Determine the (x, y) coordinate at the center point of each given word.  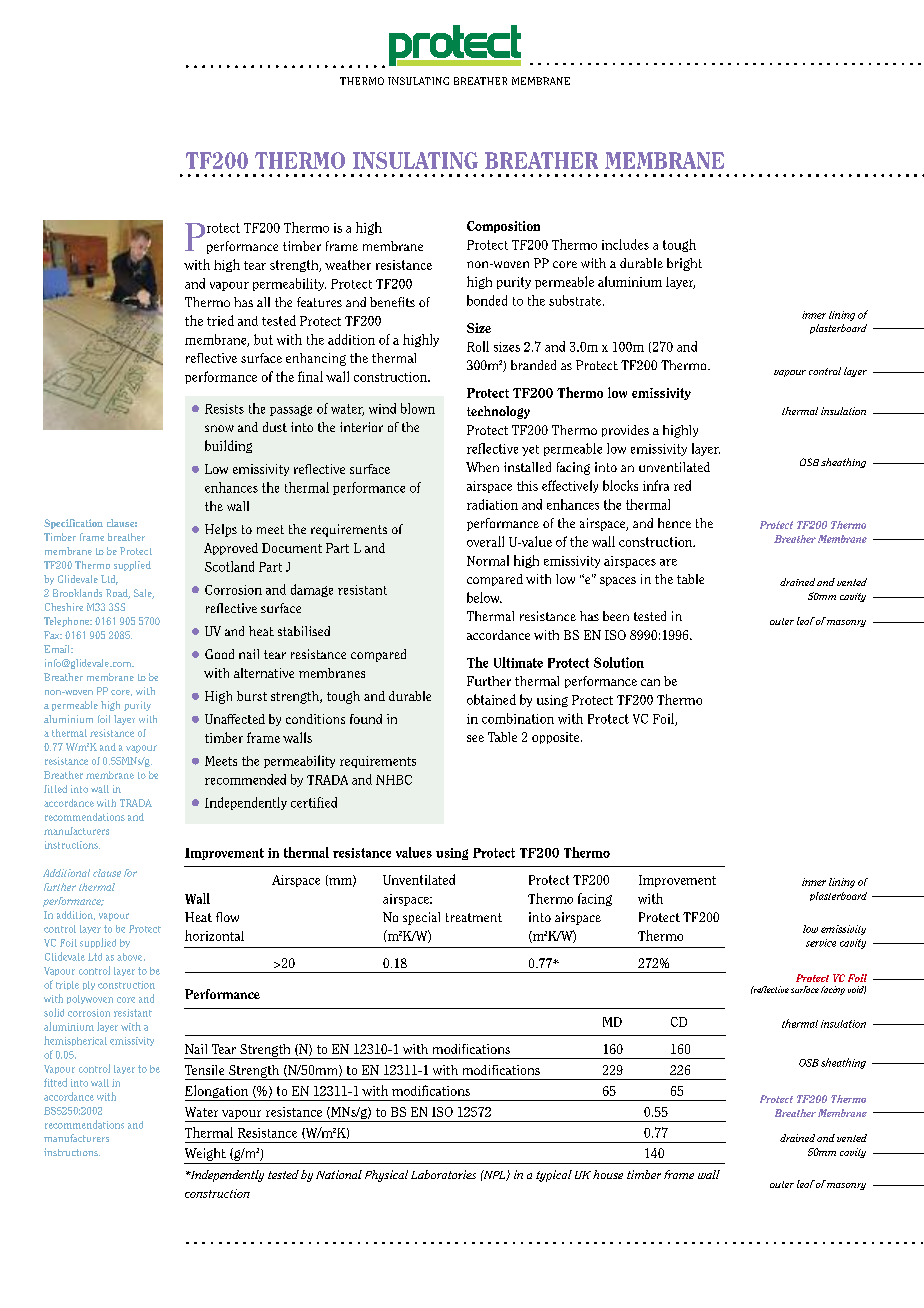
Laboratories (443, 1174)
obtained (491, 699)
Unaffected (235, 719)
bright (684, 264)
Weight (205, 1154)
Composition (503, 227)
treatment (474, 917)
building (228, 446)
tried (220, 320)
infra (656, 485)
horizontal (214, 935)
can (650, 682)
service (821, 943)
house (608, 1174)
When (482, 467)
